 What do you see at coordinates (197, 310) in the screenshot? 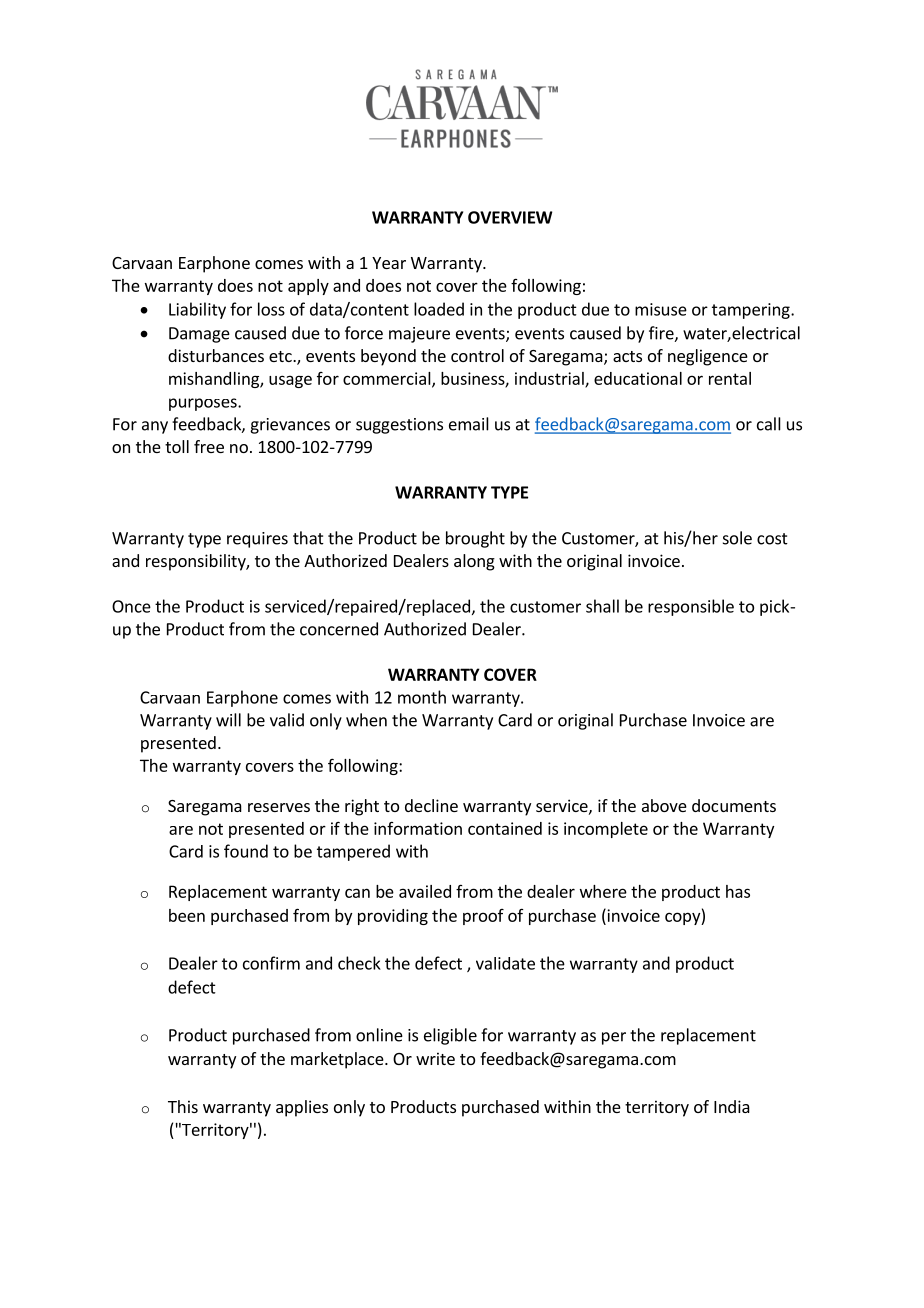
I see `Liability` at bounding box center [197, 310].
